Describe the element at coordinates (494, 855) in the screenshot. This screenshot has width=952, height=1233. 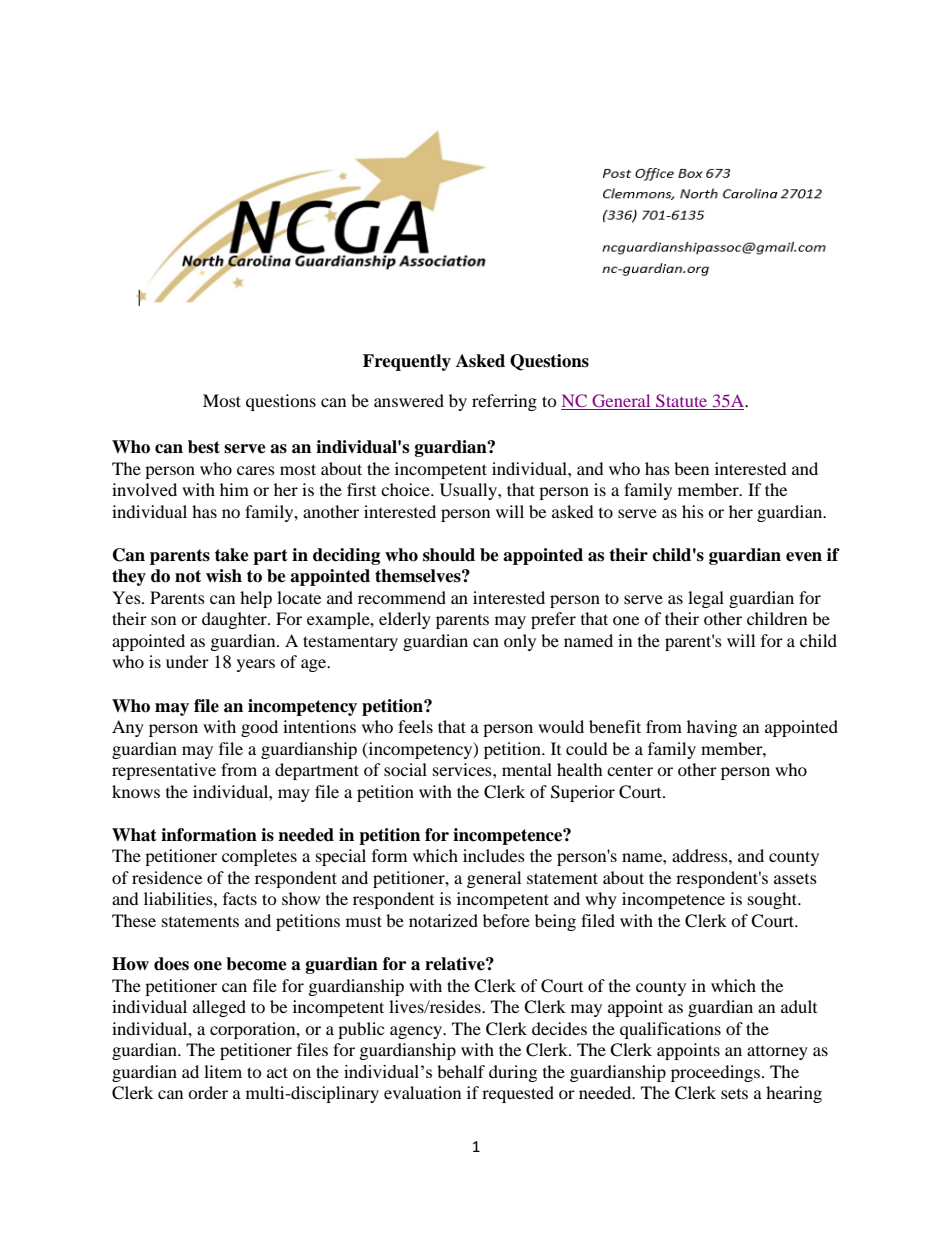
I see `includes` at that location.
